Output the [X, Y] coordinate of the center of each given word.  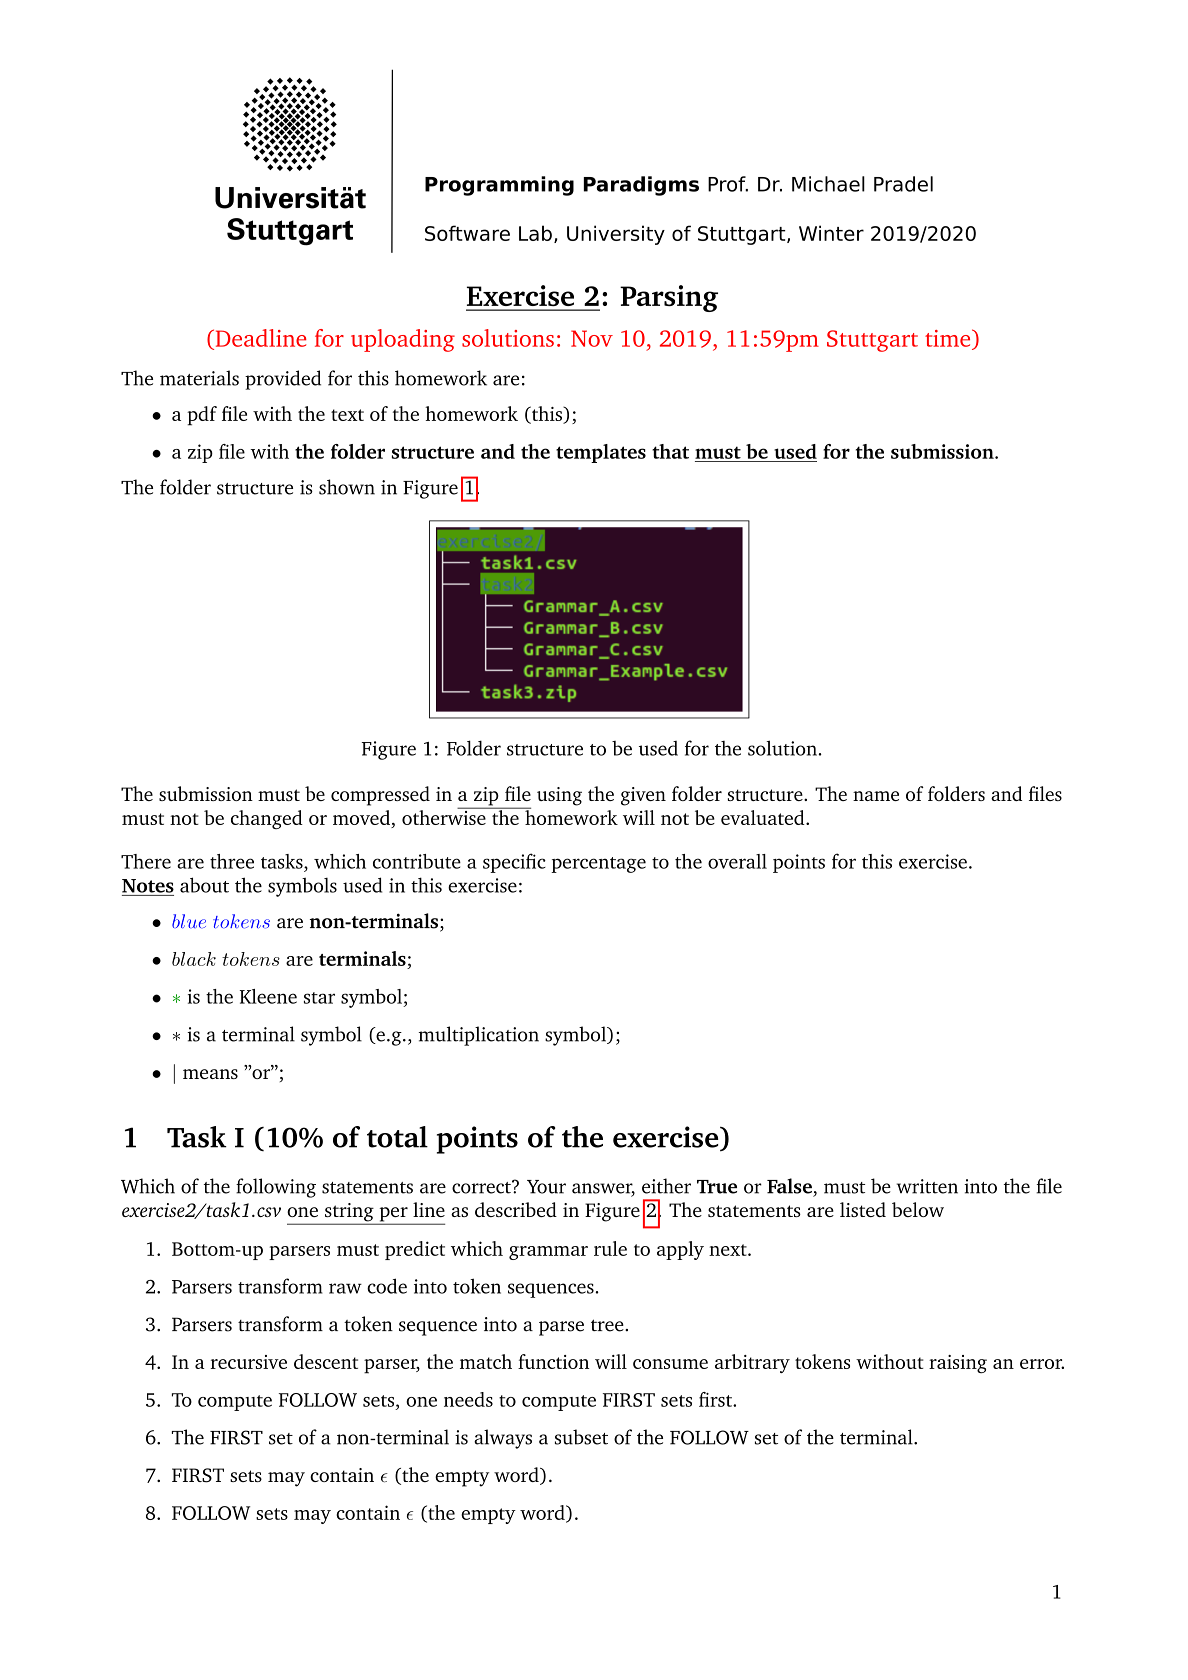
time [949, 338]
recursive [248, 1362]
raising [958, 1364]
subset [581, 1437]
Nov [592, 338]
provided [283, 380]
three [232, 861]
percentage [598, 865]
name [876, 796]
